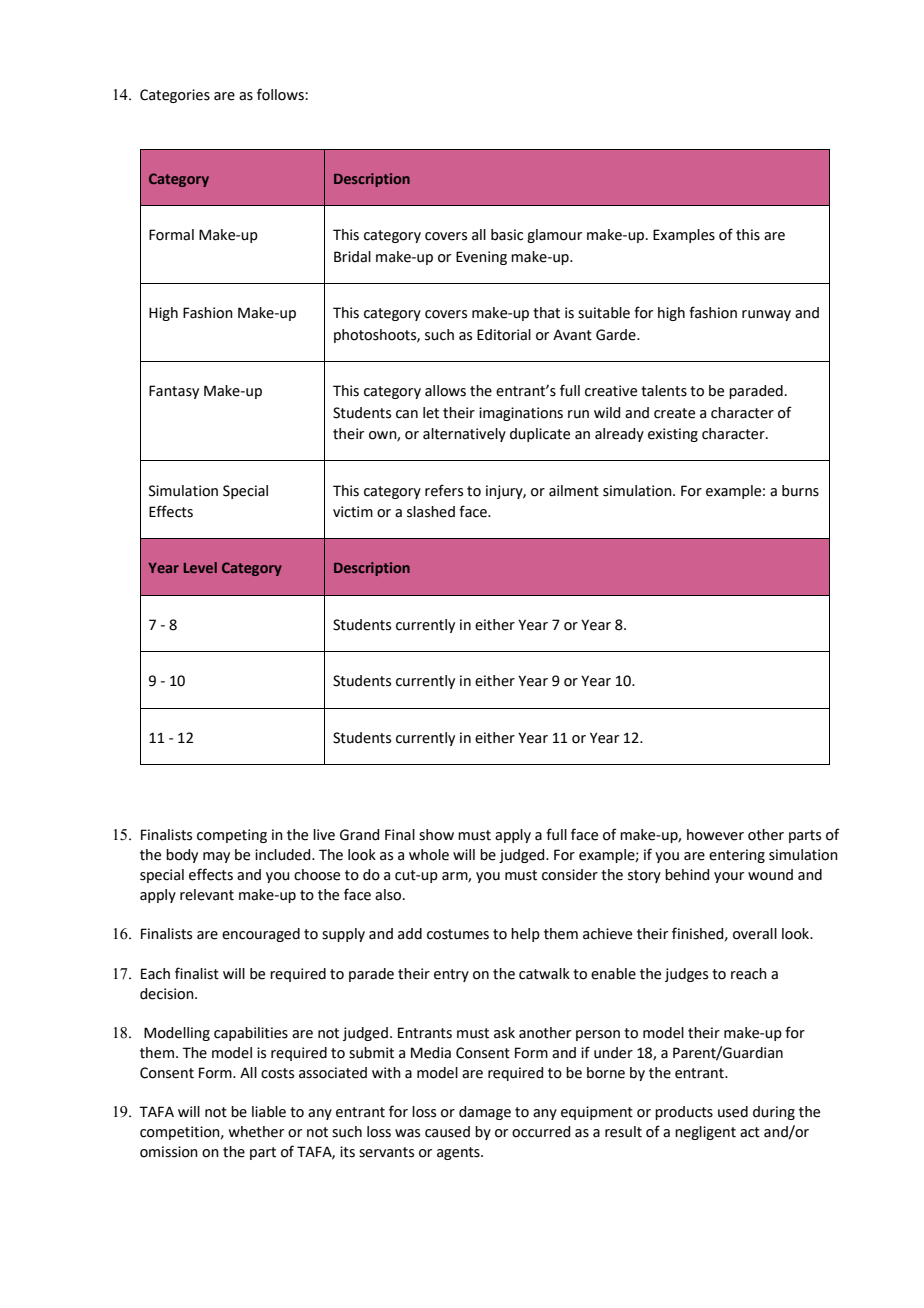 This page has height=1308, width=924. What do you see at coordinates (256, 1132) in the page?
I see `whether` at bounding box center [256, 1132].
